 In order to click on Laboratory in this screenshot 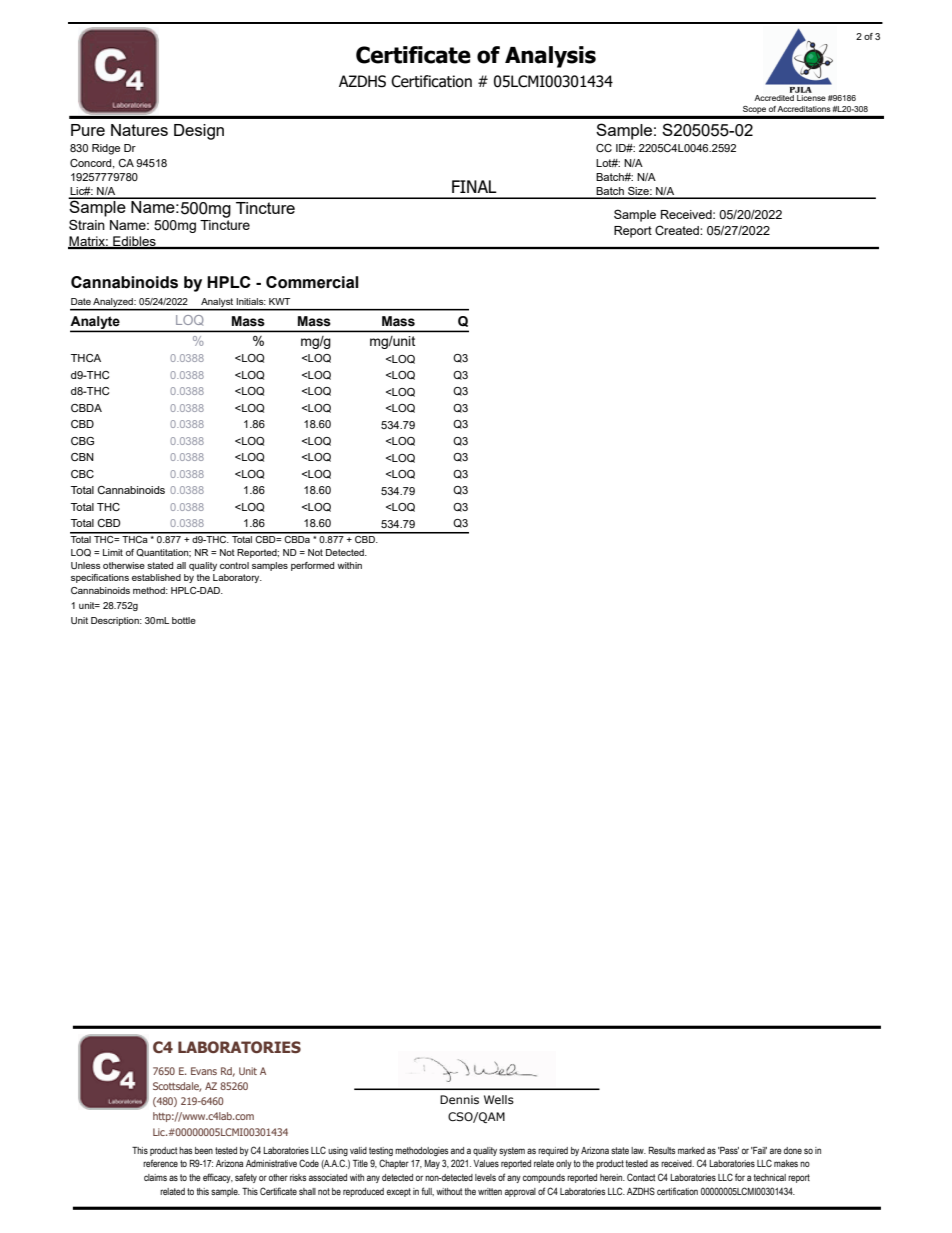, I will do `click(237, 578)`.
